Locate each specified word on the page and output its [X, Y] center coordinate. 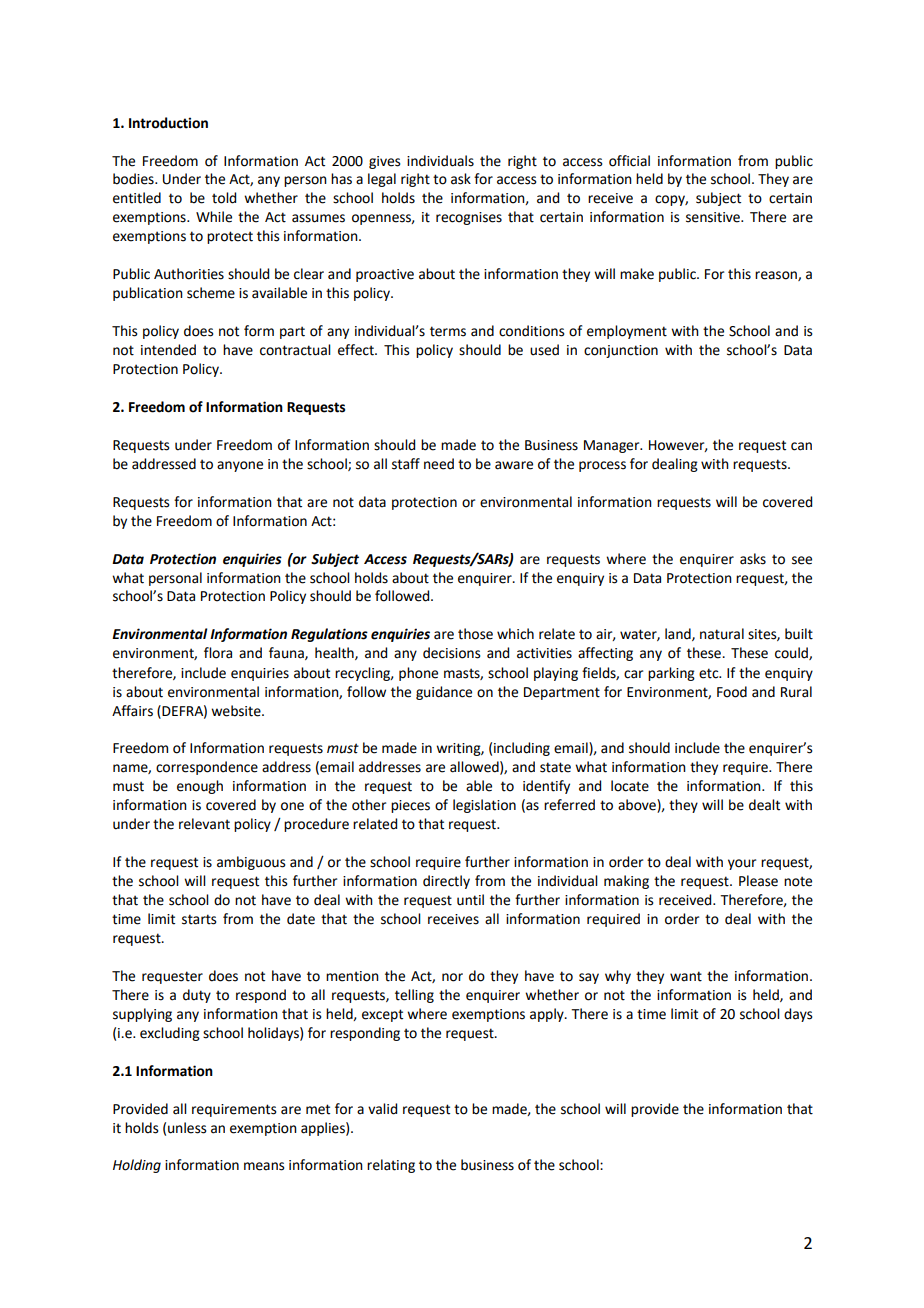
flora [218, 653]
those [475, 634]
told [224, 198]
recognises [469, 218]
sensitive [714, 217]
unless [187, 1128]
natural [722, 634]
